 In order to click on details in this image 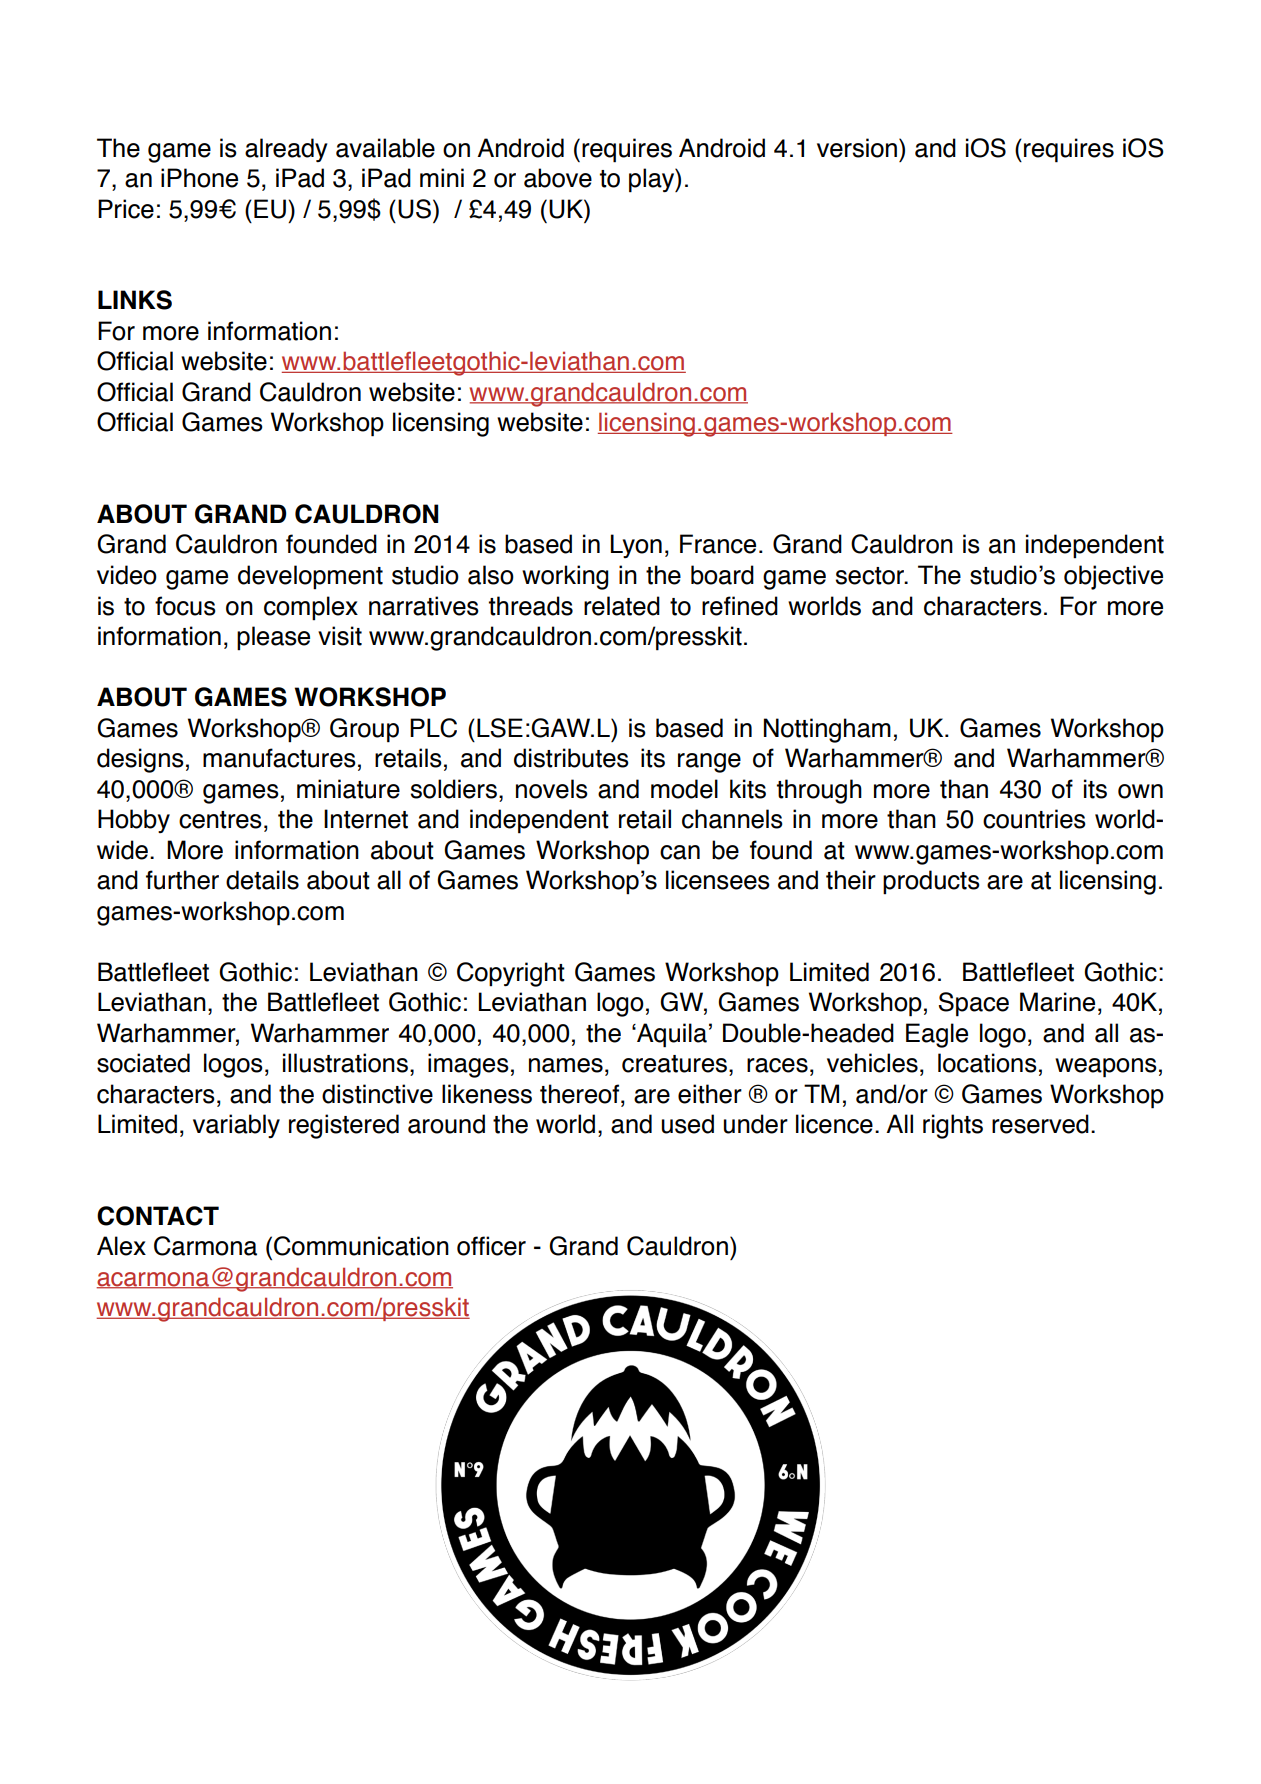, I will do `click(262, 880)`.
